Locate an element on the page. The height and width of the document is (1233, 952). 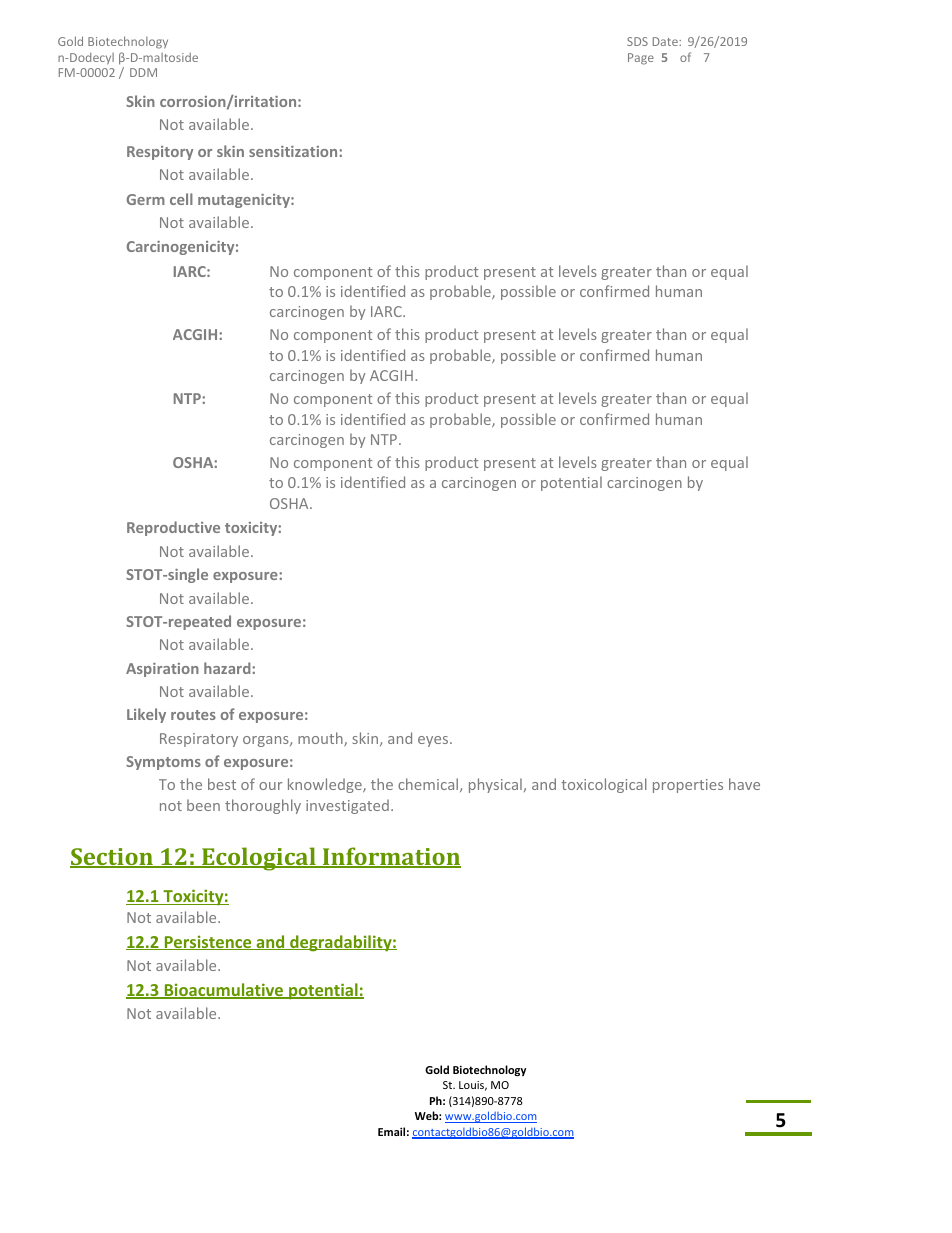
SDS is located at coordinates (637, 41).
